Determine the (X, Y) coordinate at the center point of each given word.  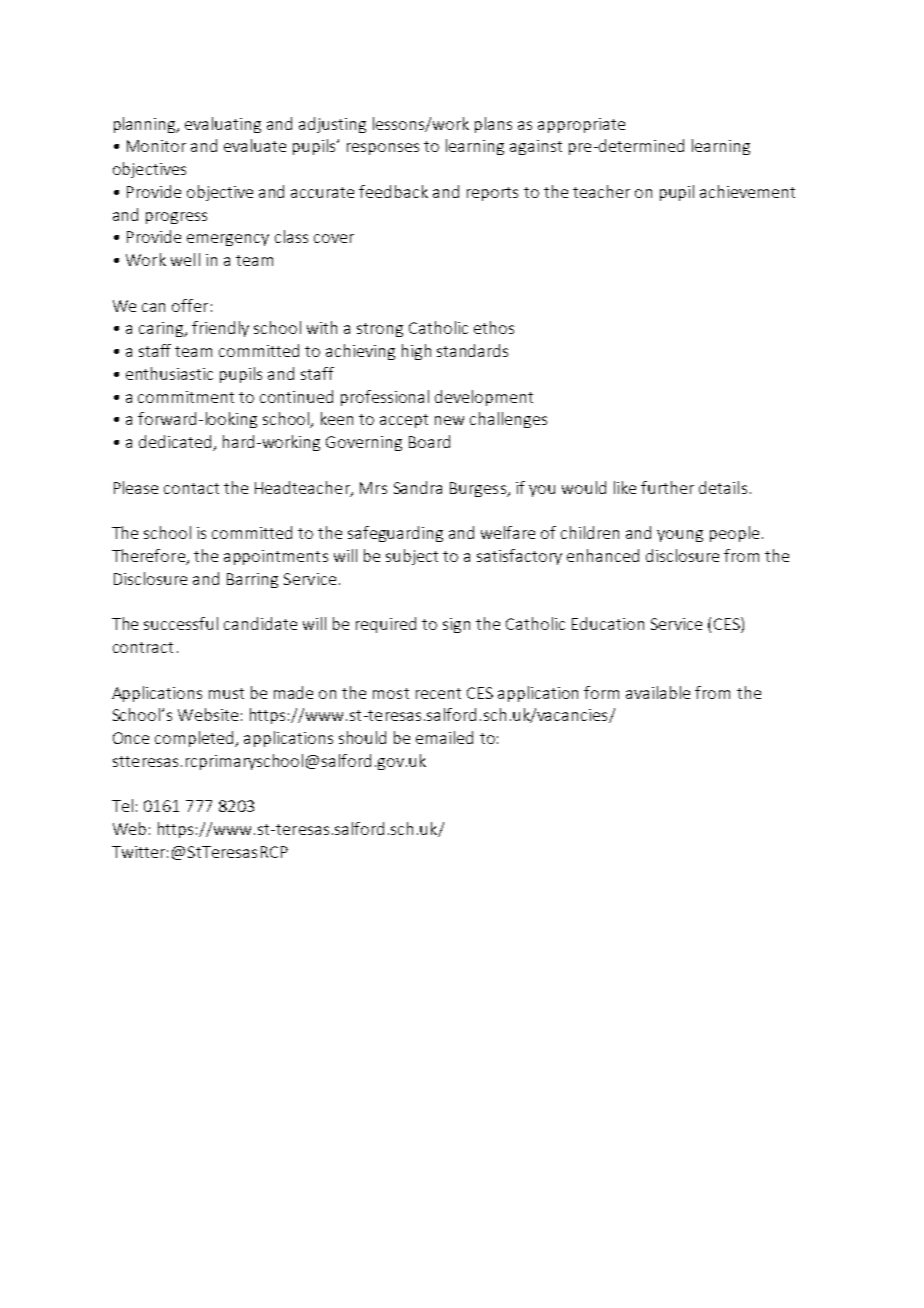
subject (412, 557)
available (658, 692)
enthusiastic (169, 373)
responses (383, 149)
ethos (494, 327)
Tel (122, 805)
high (416, 352)
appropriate (581, 125)
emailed (444, 737)
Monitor (156, 146)
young (680, 536)
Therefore (150, 557)
